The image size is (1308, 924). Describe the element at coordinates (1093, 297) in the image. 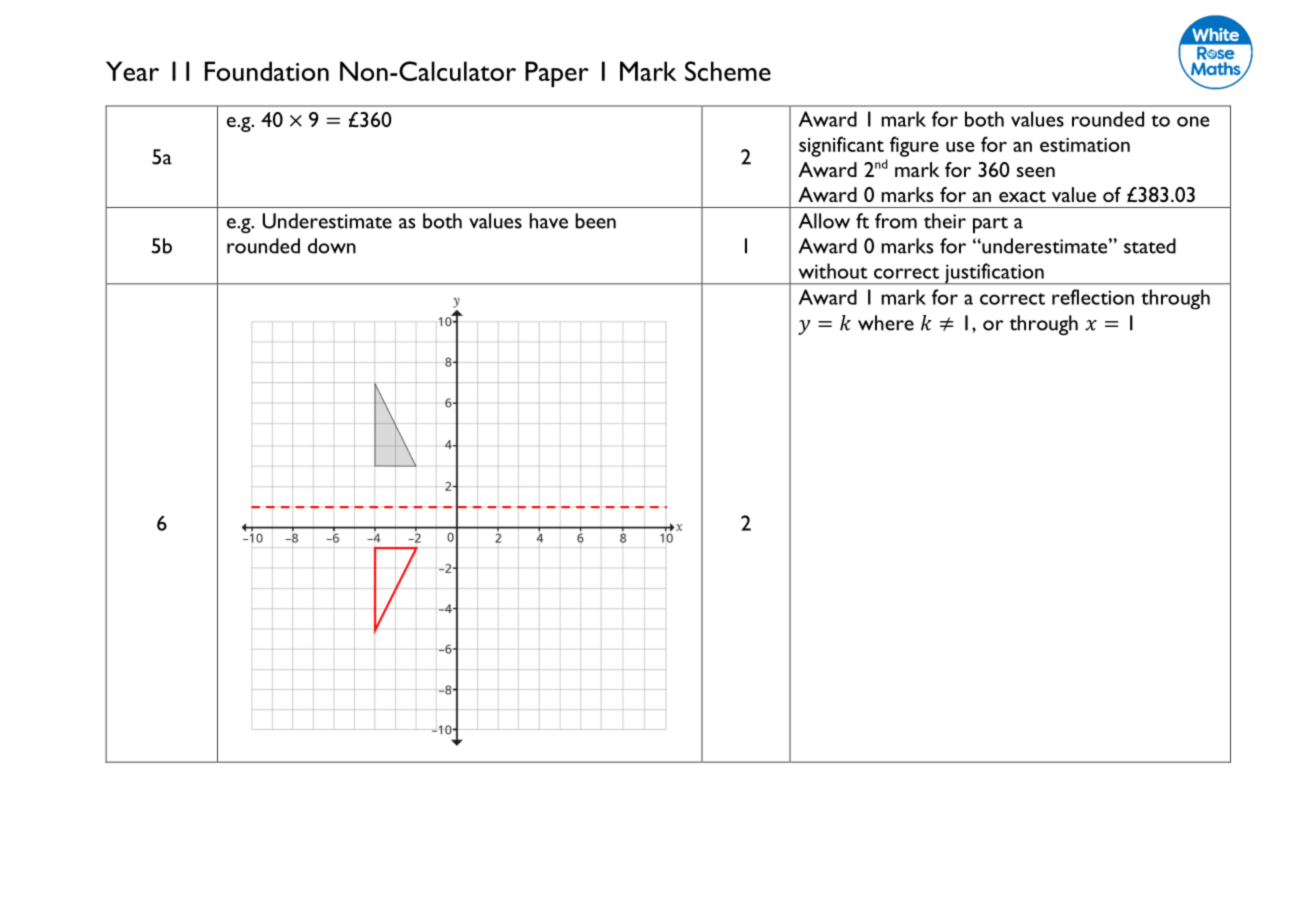

I see `reflection` at that location.
